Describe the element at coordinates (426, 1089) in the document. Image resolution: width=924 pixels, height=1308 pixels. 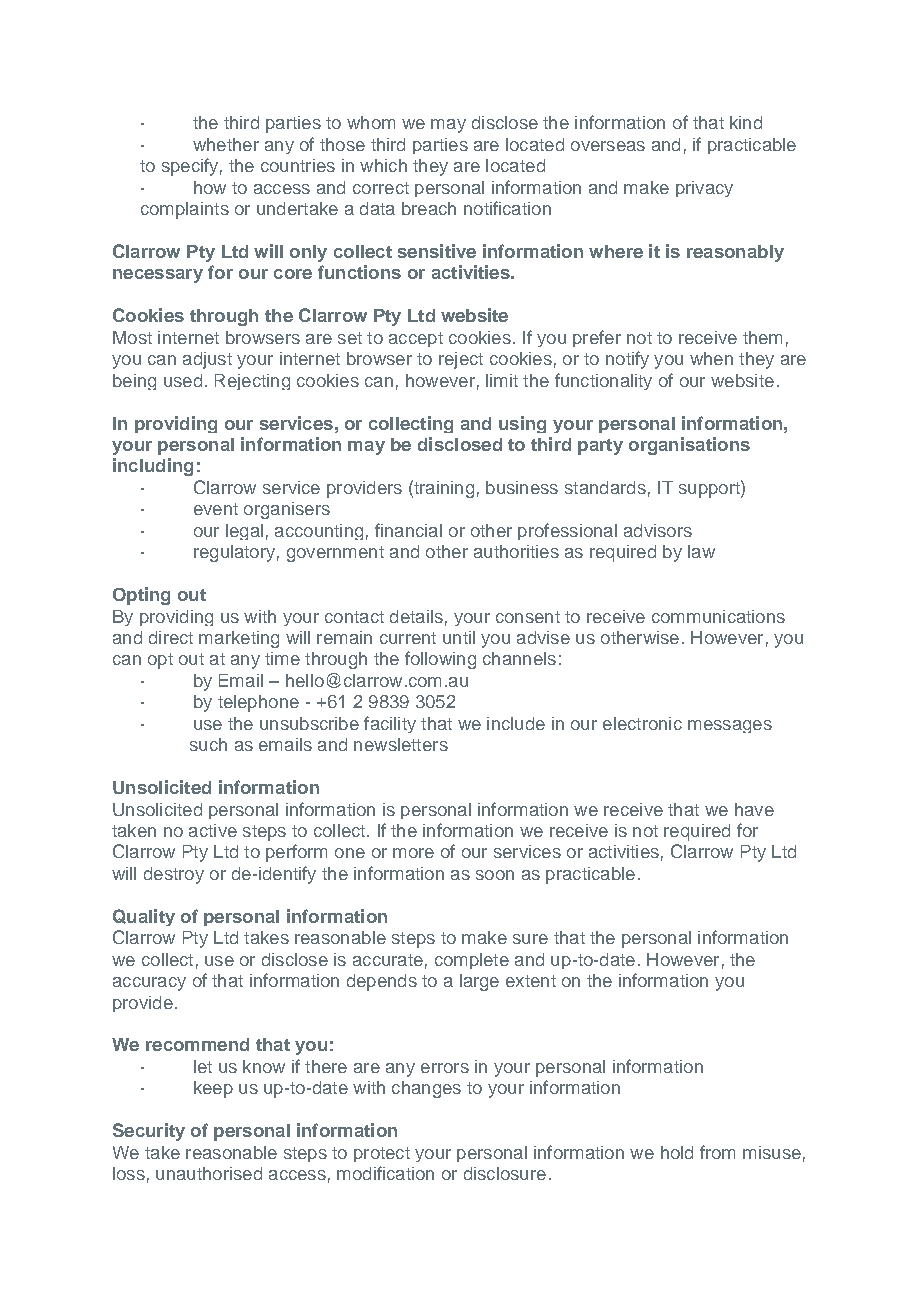
I see `changes` at that location.
